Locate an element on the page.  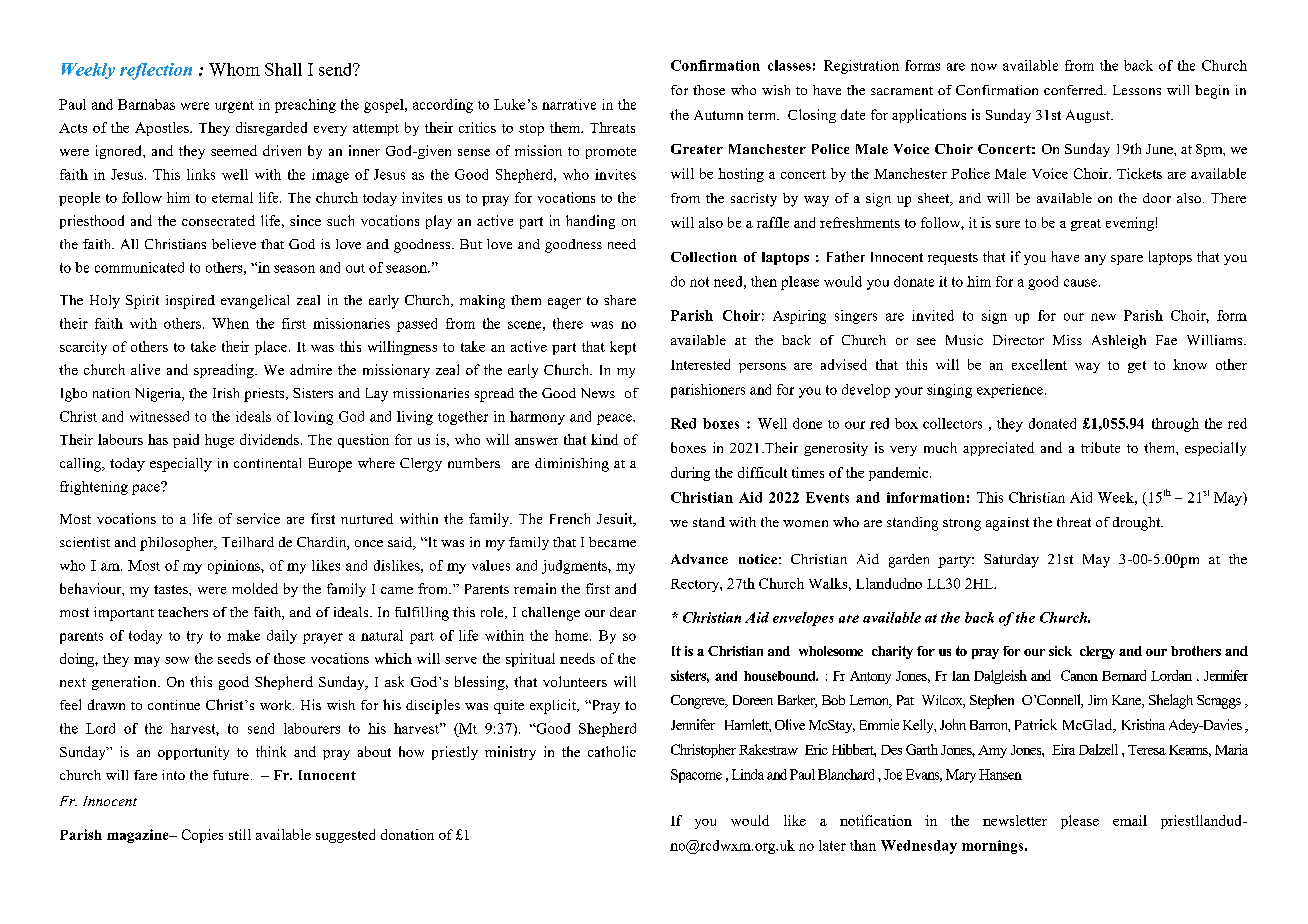
home is located at coordinates (573, 635).
